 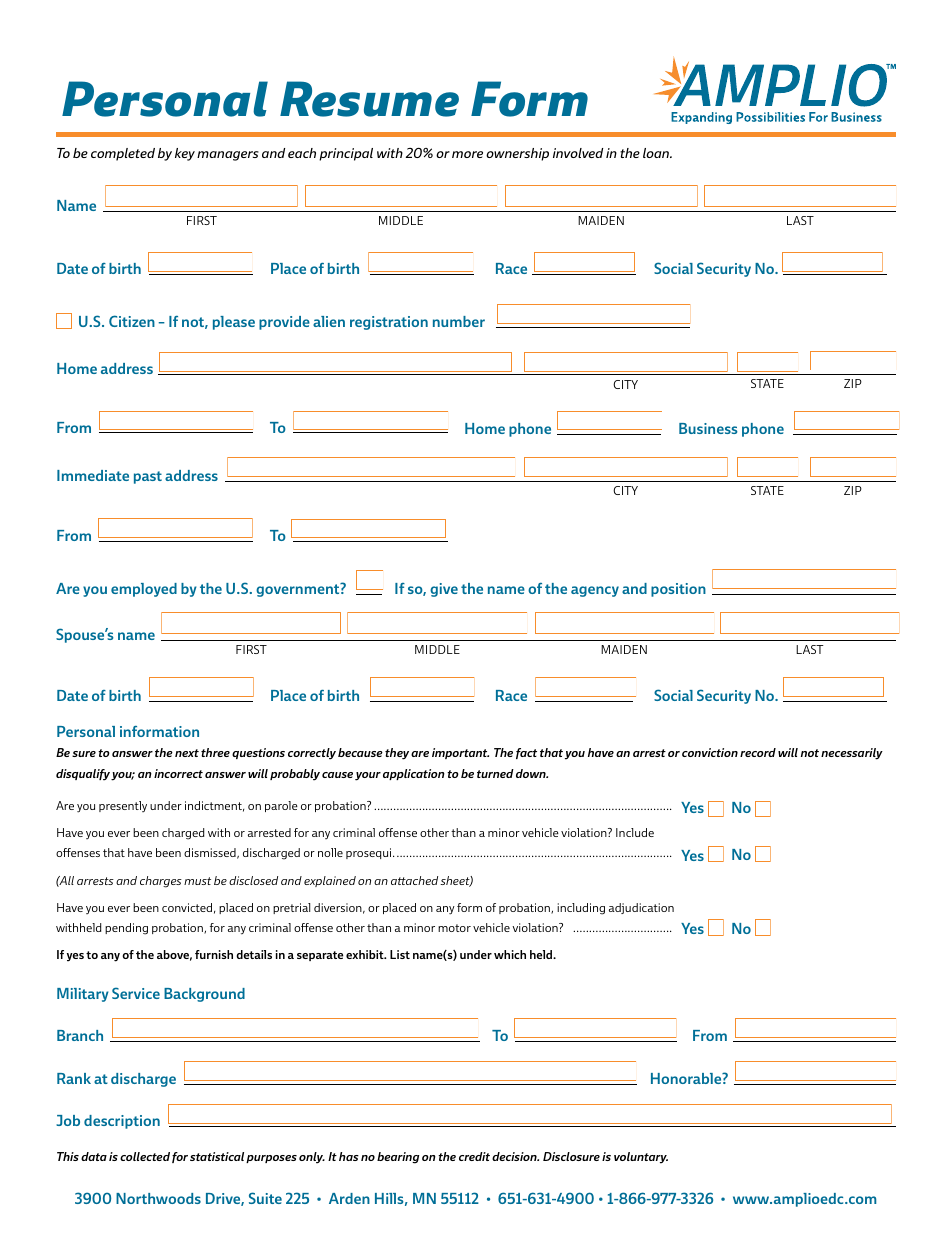 I want to click on number, so click(x=459, y=321).
